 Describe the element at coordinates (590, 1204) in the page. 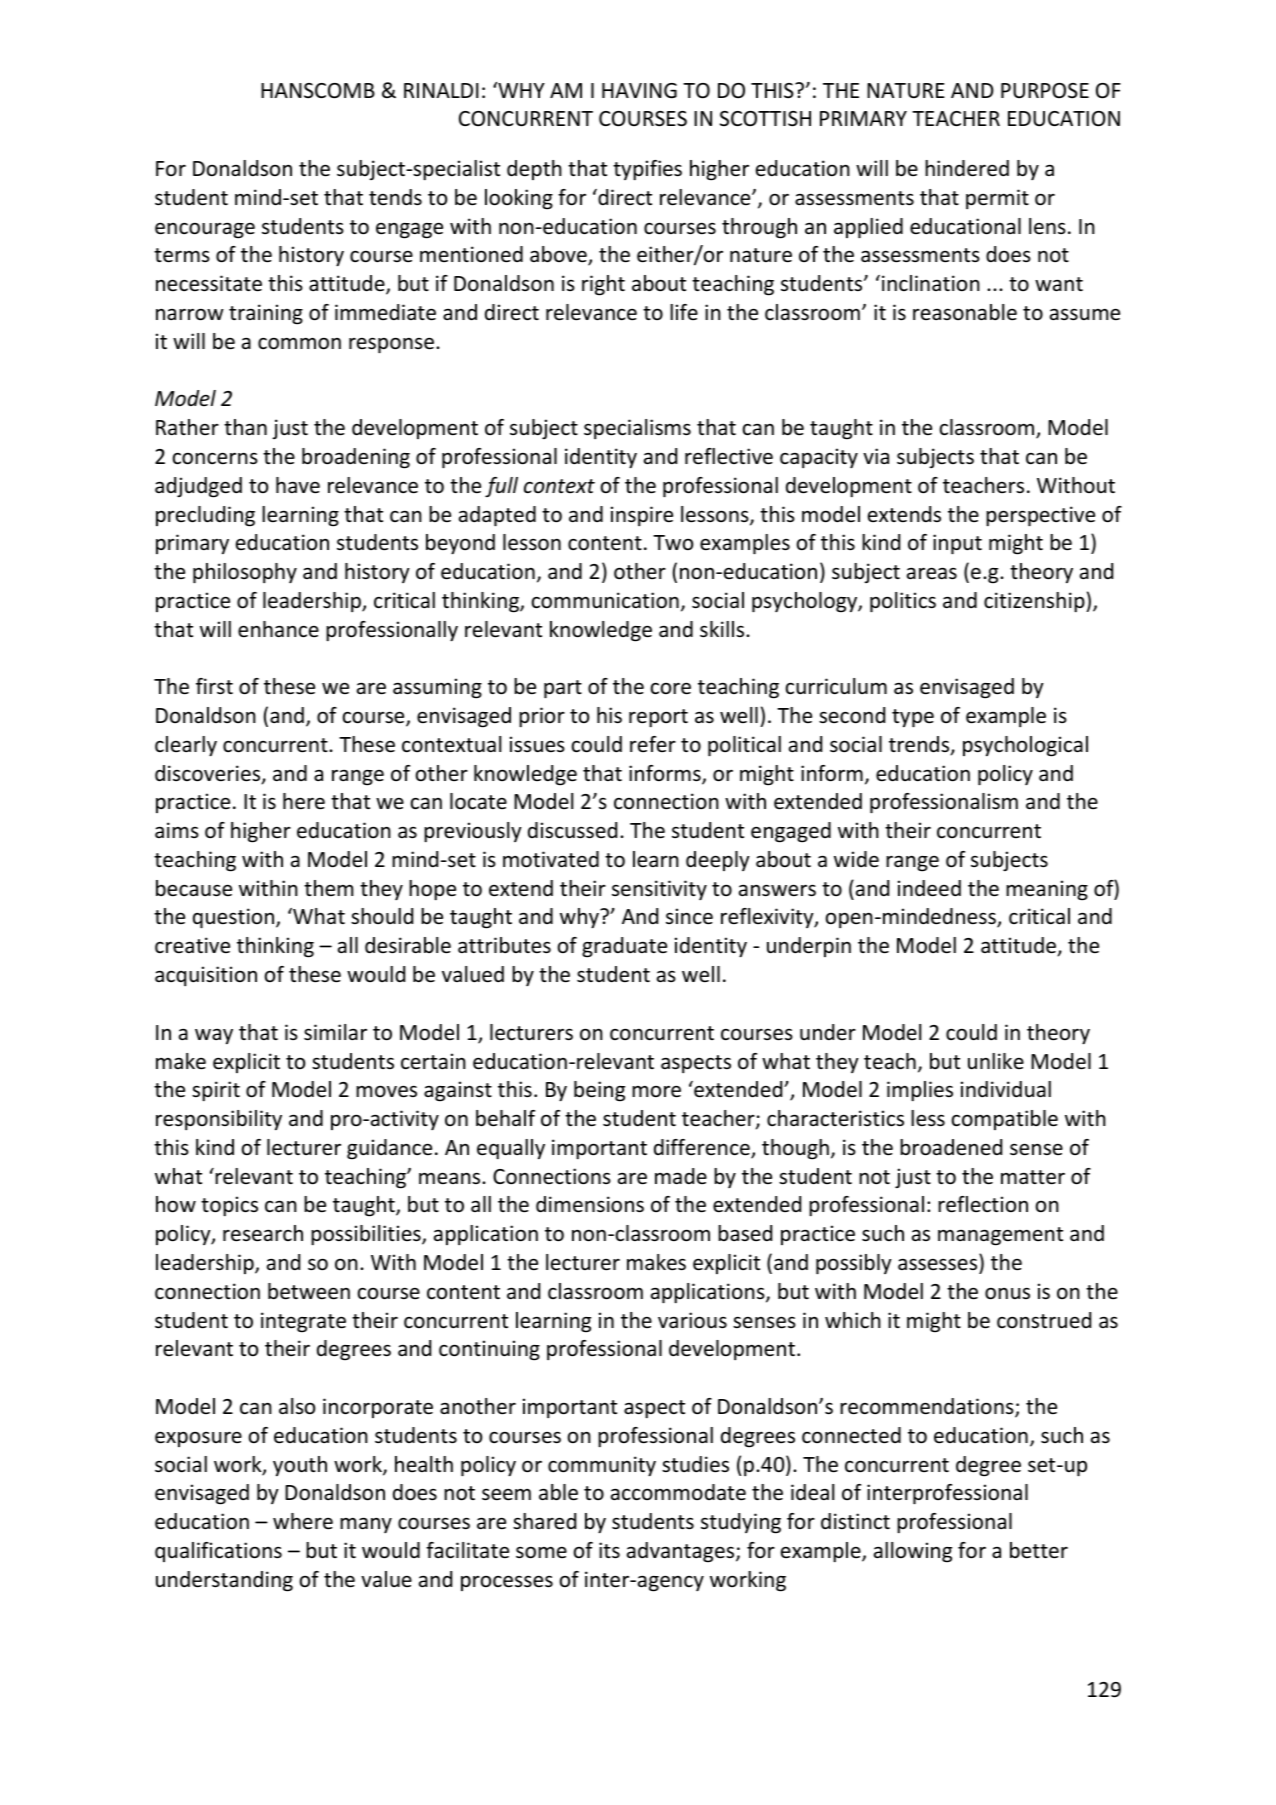

I see `dimensions` at that location.
